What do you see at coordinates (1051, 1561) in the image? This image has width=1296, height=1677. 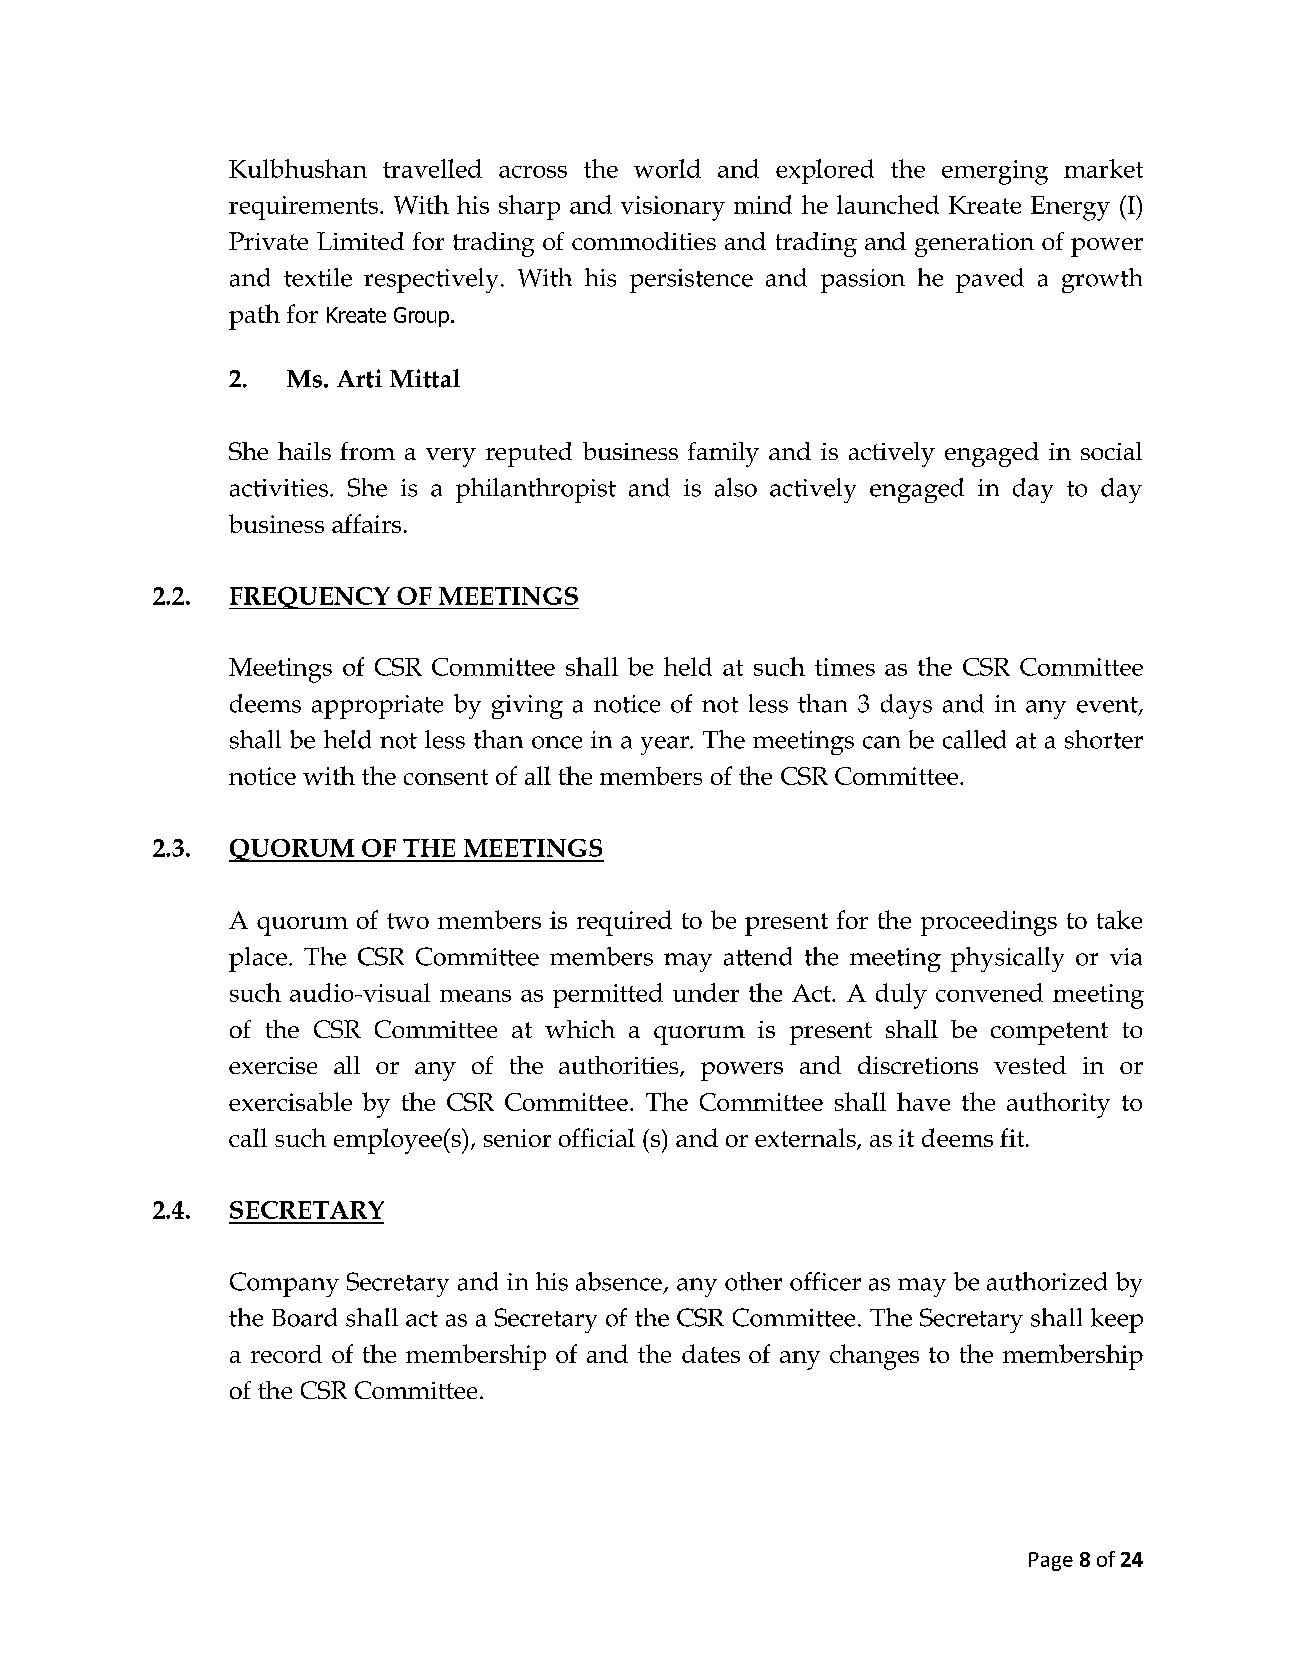 I see `Page` at bounding box center [1051, 1561].
